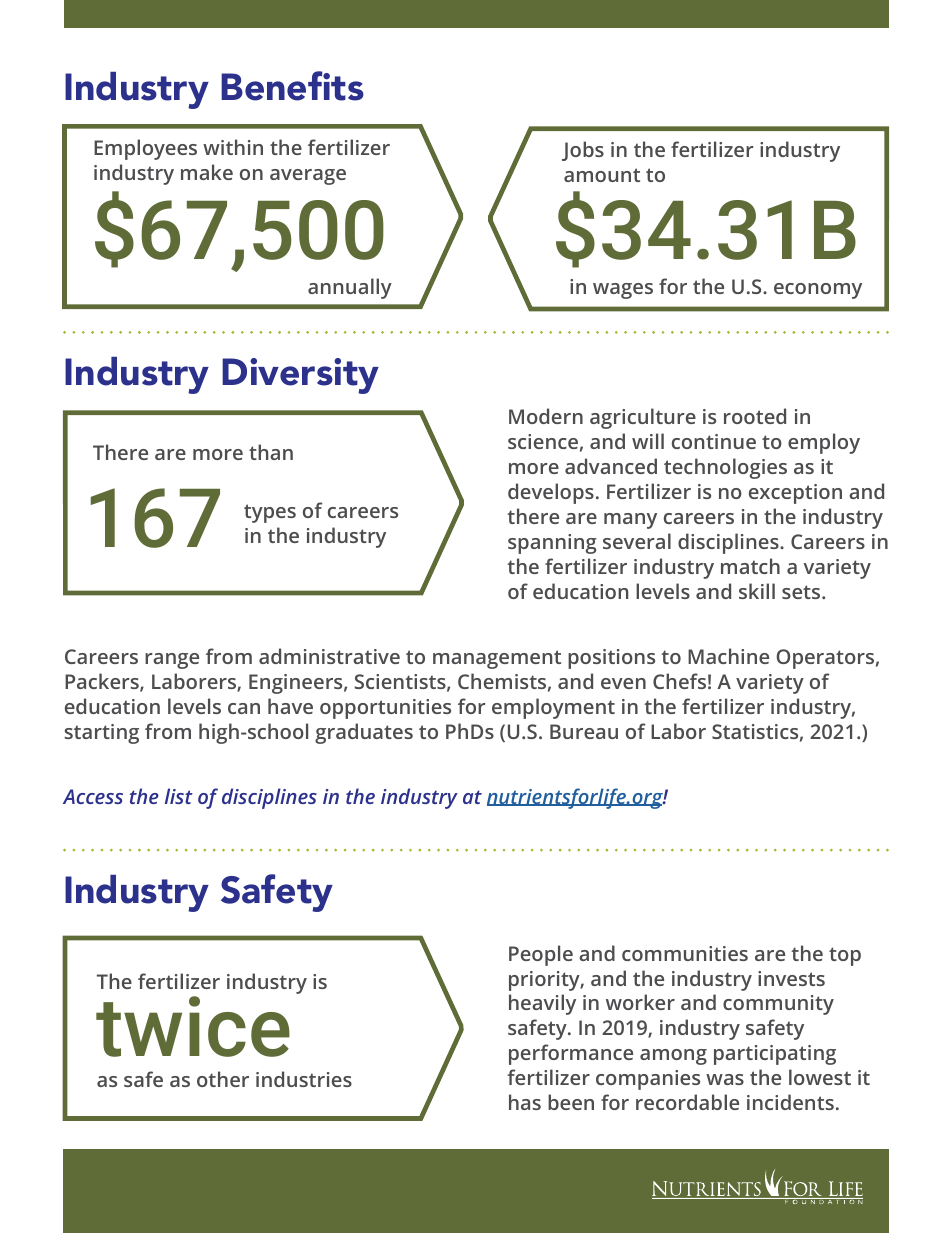 The image size is (952, 1233). I want to click on other, so click(223, 1079).
